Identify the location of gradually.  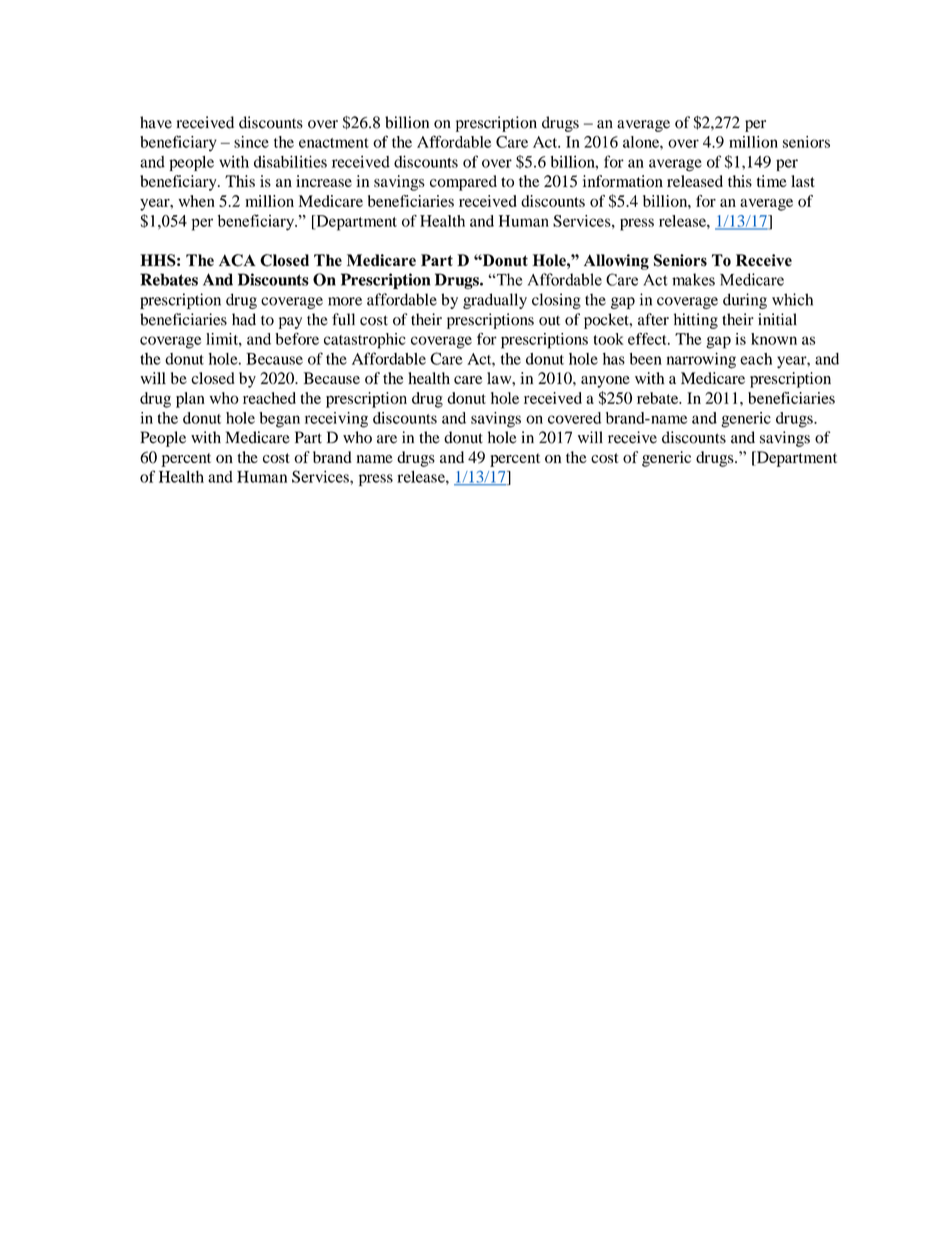
(495, 301).
